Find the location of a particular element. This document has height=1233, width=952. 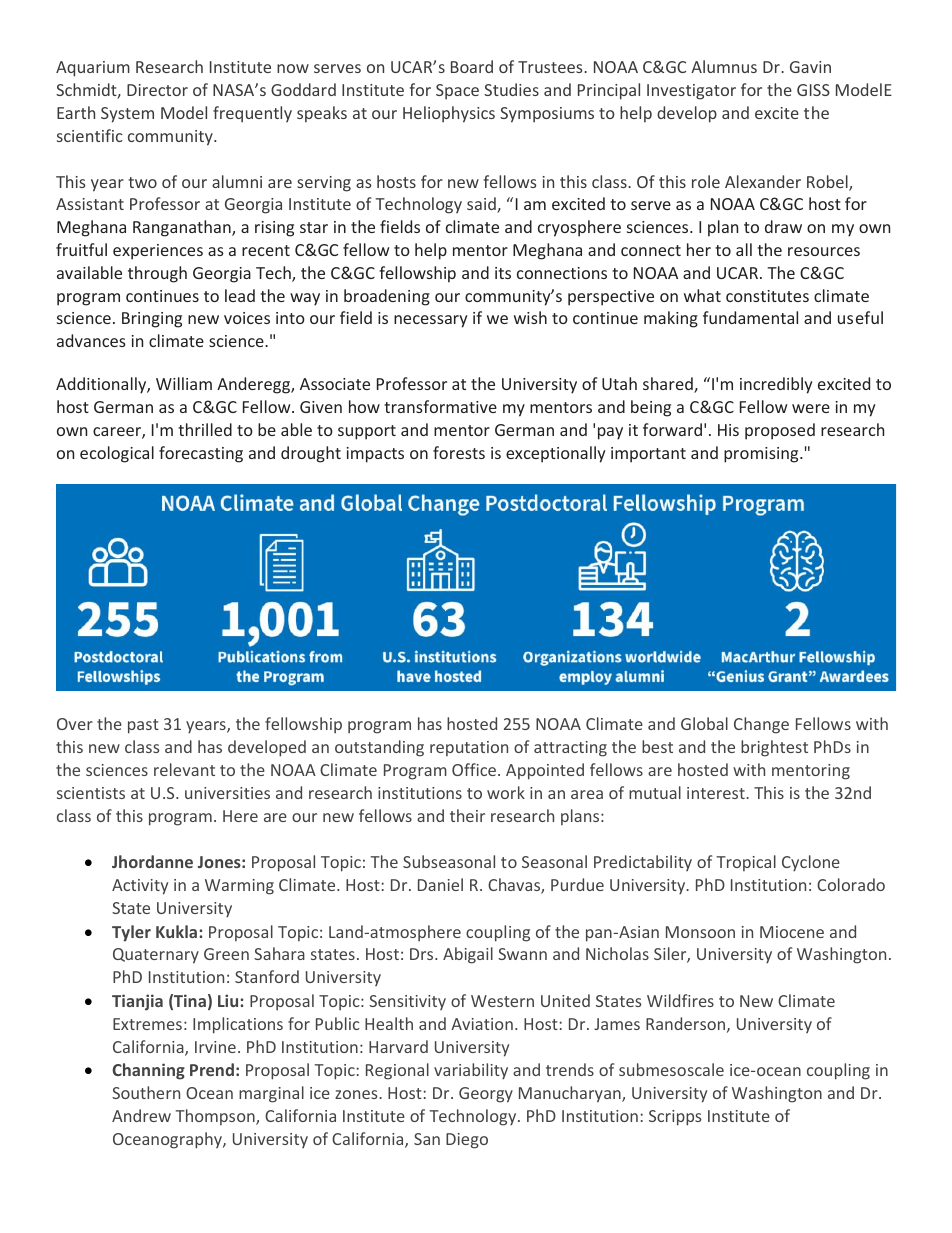

forests is located at coordinates (459, 452).
